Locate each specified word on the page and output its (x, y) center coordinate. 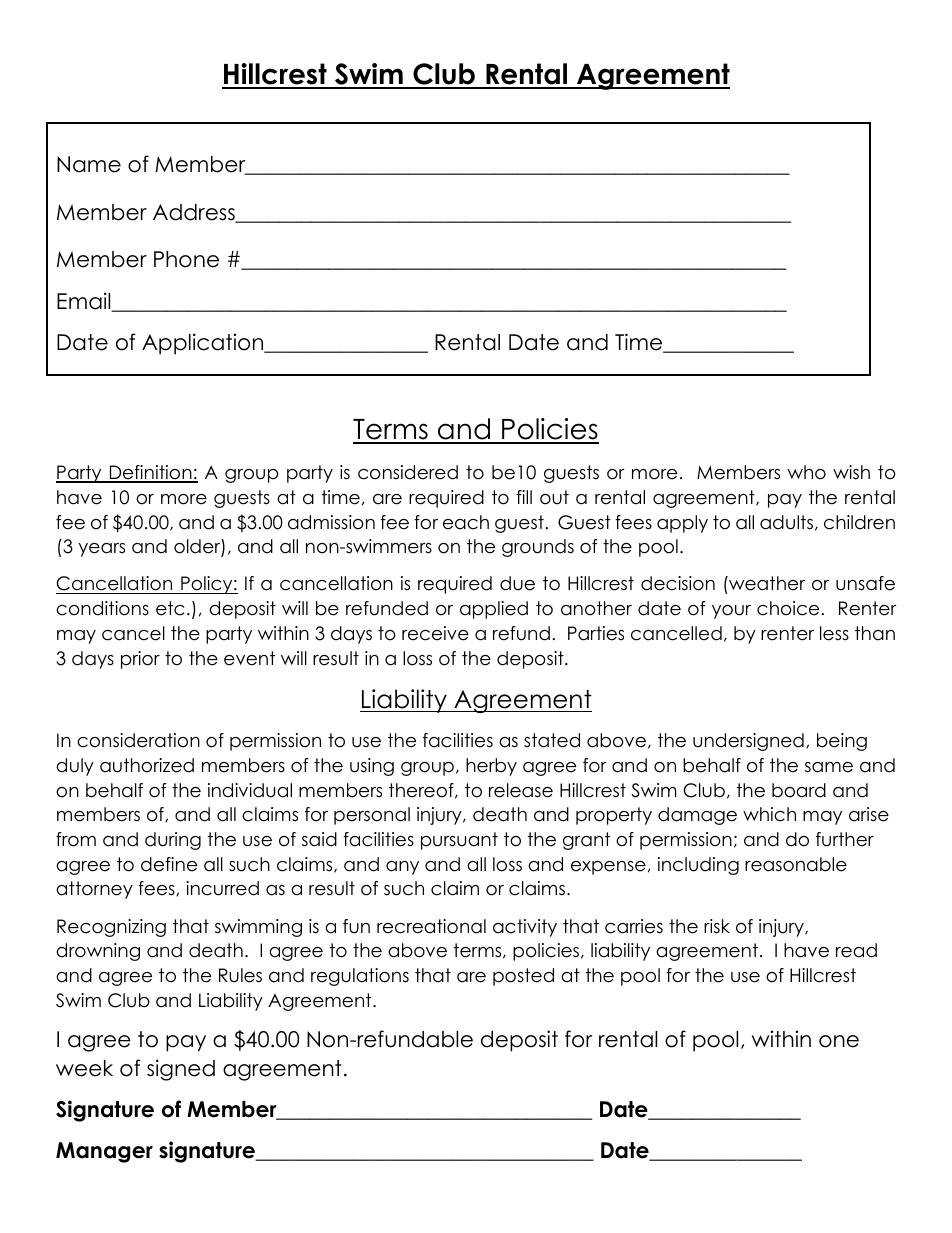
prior (140, 660)
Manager (104, 1152)
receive (435, 633)
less (834, 633)
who (806, 472)
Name (89, 164)
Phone (186, 259)
